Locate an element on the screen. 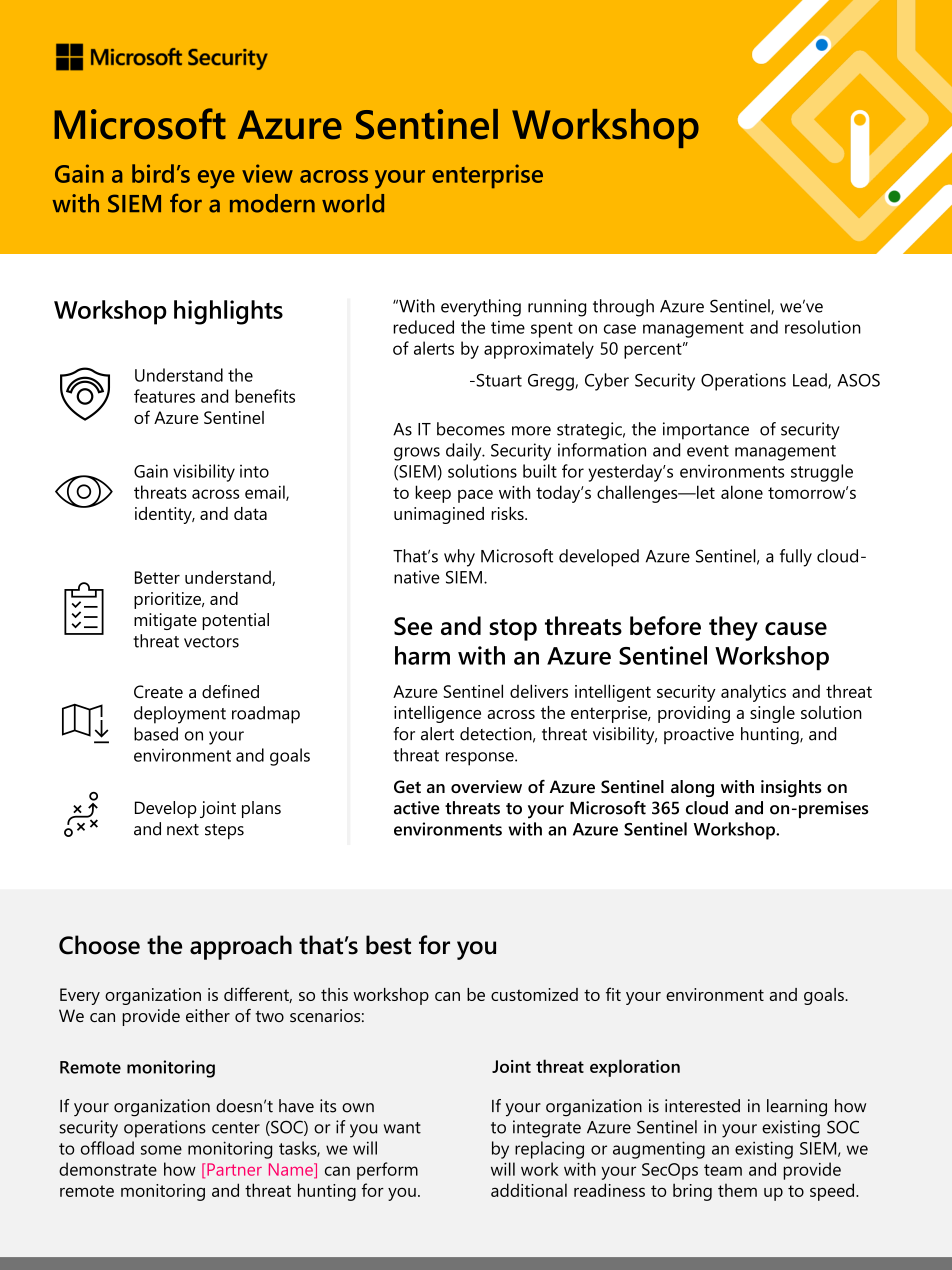 The width and height of the screenshot is (952, 1270). analytics is located at coordinates (753, 693).
